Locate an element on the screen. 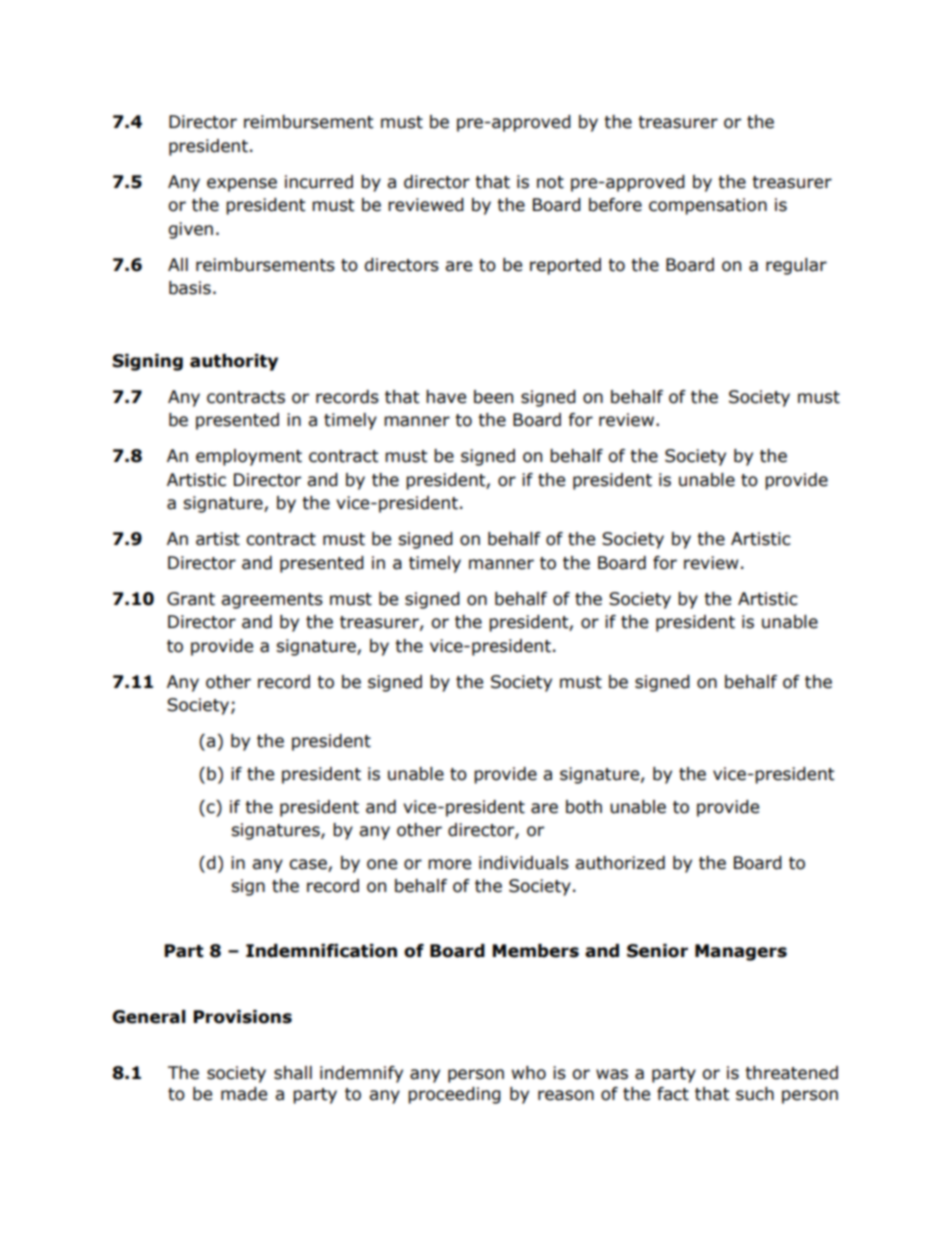 The width and height of the screenshot is (952, 1233). proceeding is located at coordinates (454, 1095).
